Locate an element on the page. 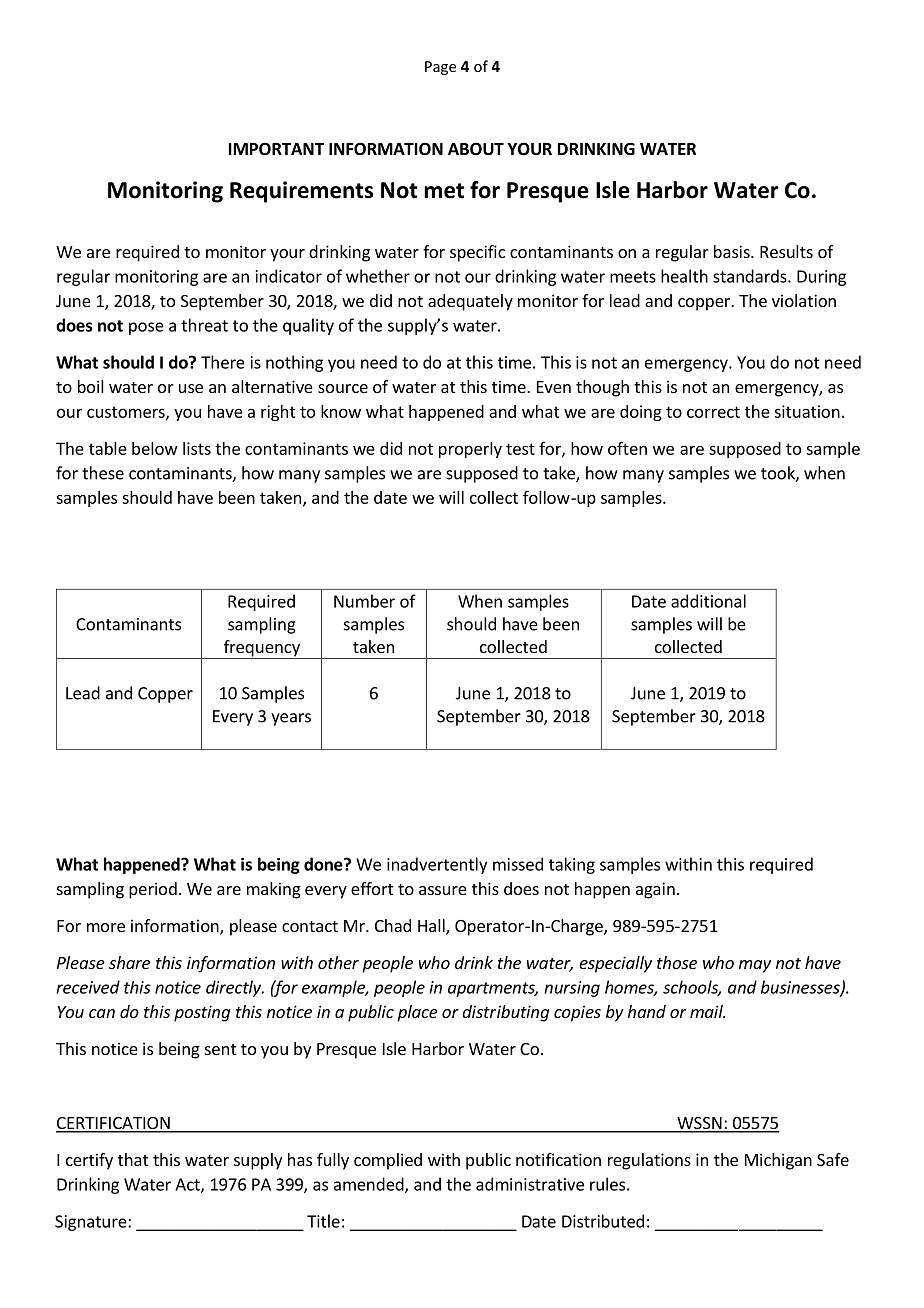  these is located at coordinates (103, 473).
